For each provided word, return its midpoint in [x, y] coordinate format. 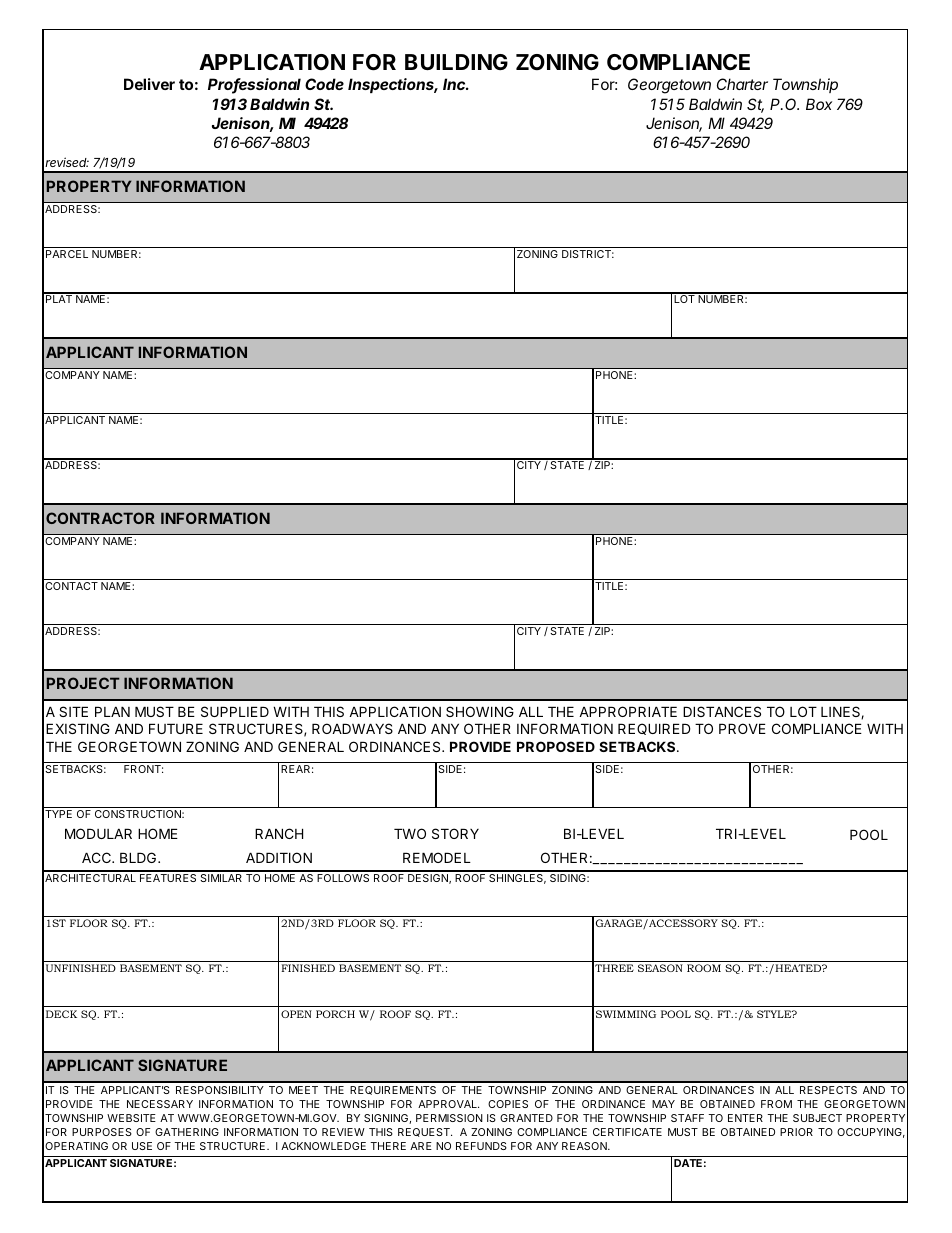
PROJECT [83, 683]
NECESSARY [160, 1104]
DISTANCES [722, 711]
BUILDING [456, 62]
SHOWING [480, 711]
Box [819, 104]
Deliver [149, 84]
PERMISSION [449, 1118]
